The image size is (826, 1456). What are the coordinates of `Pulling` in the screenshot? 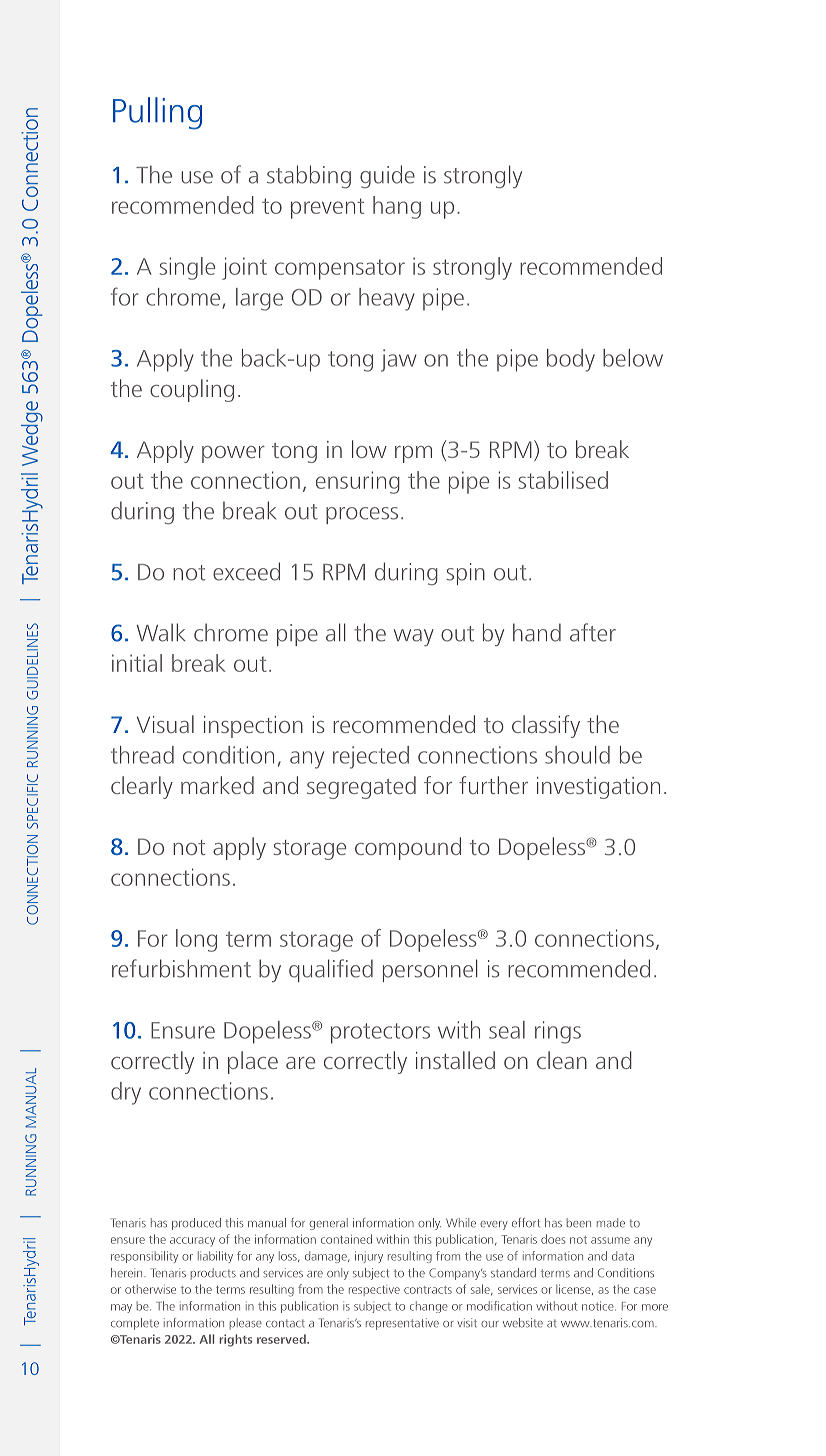 It's located at (157, 113).
